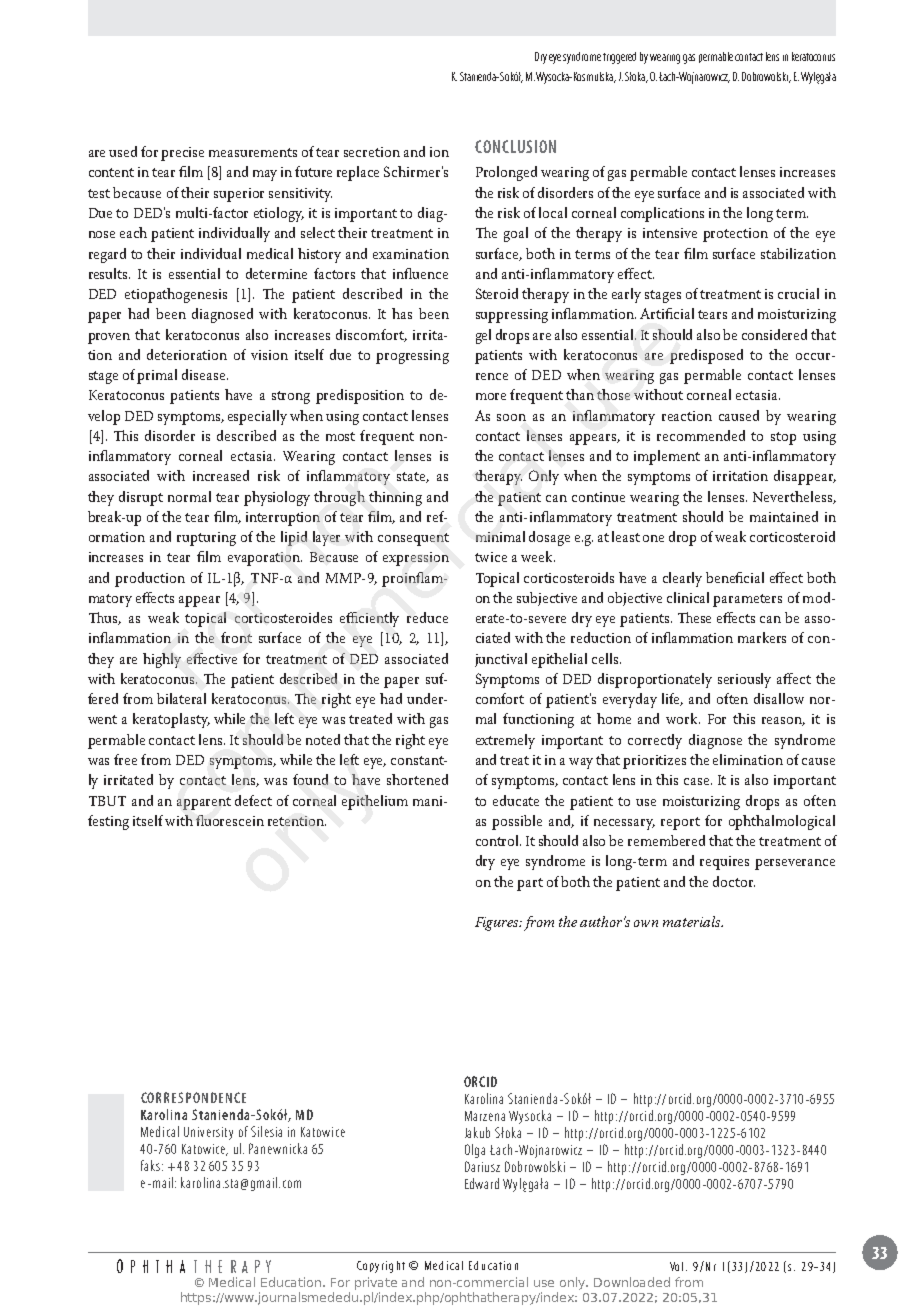 The image size is (924, 1308). I want to click on University, so click(208, 1133).
